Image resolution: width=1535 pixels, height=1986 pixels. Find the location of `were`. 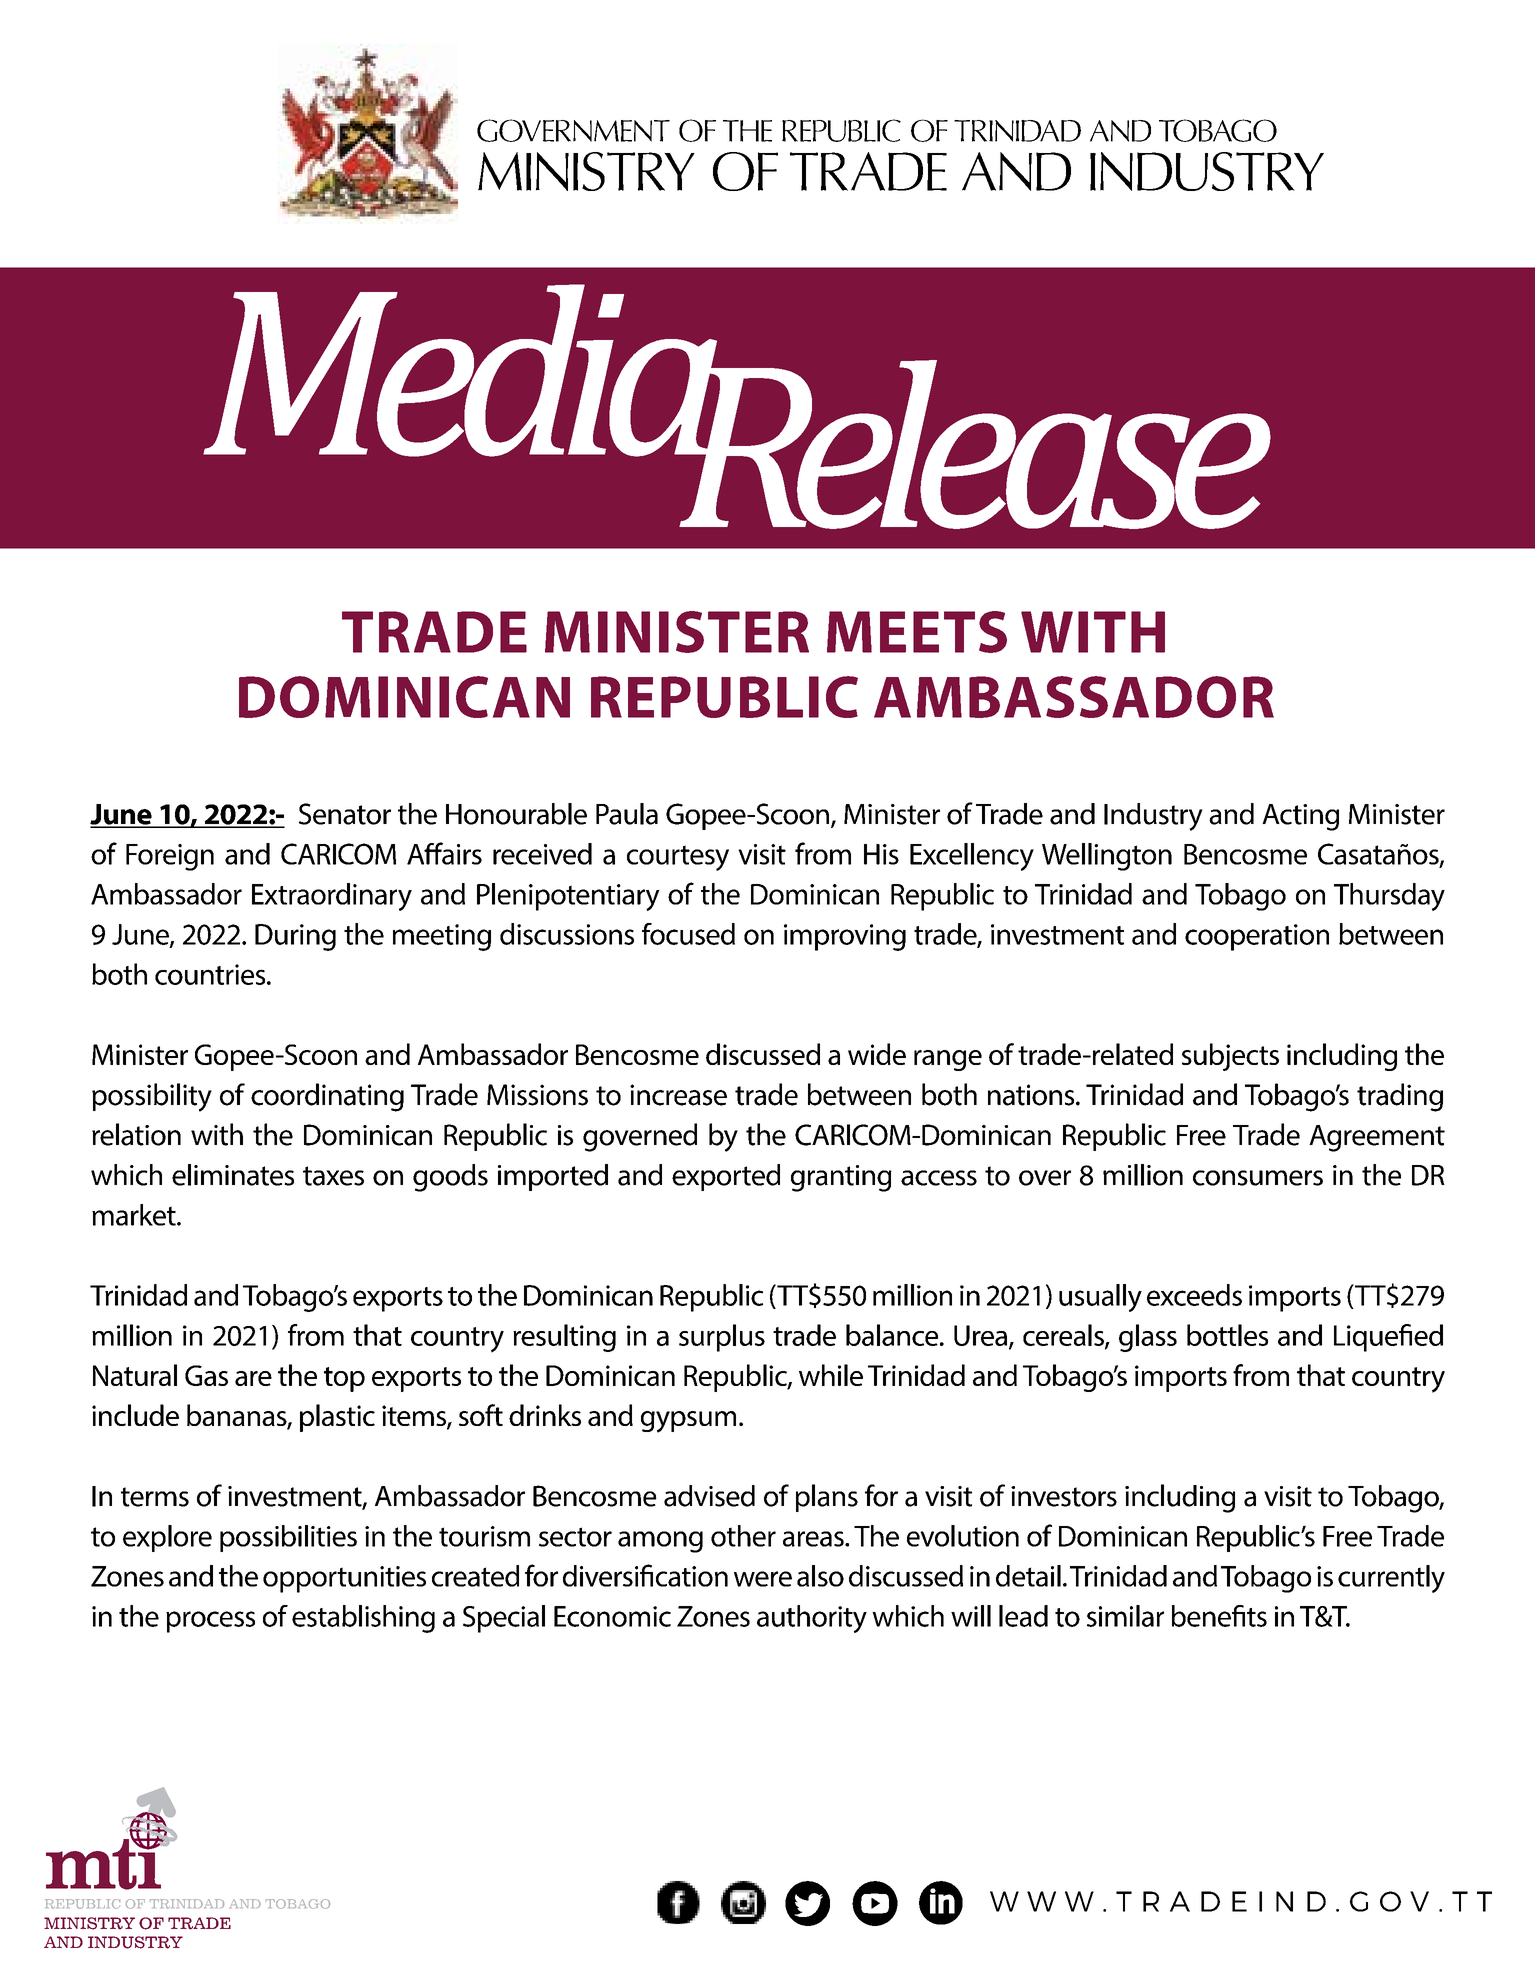

were is located at coordinates (763, 1579).
